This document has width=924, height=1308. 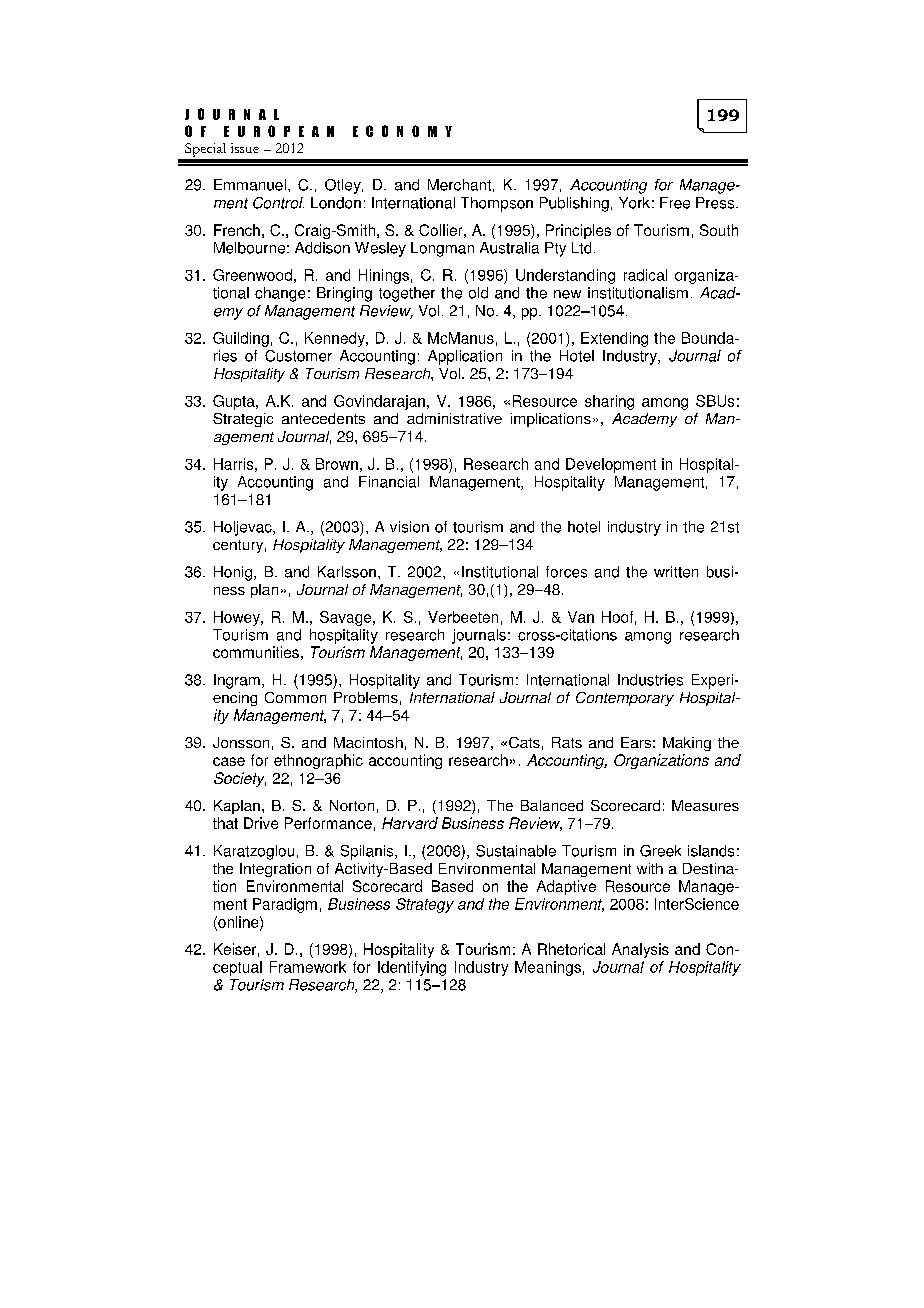 What do you see at coordinates (497, 204) in the document?
I see `Thompson` at bounding box center [497, 204].
